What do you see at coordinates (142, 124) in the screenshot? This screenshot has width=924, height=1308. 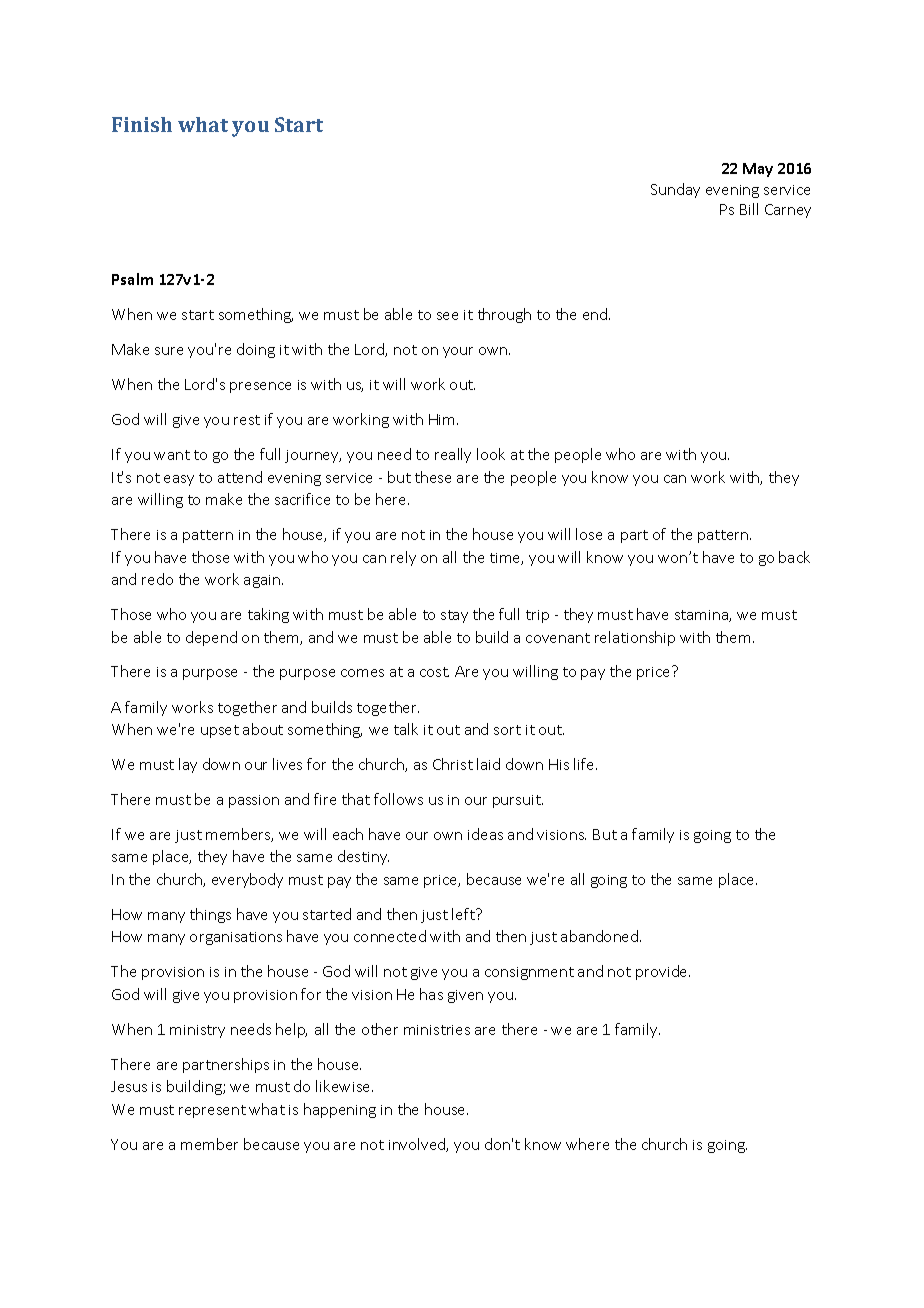 I see `Finish` at bounding box center [142, 124].
